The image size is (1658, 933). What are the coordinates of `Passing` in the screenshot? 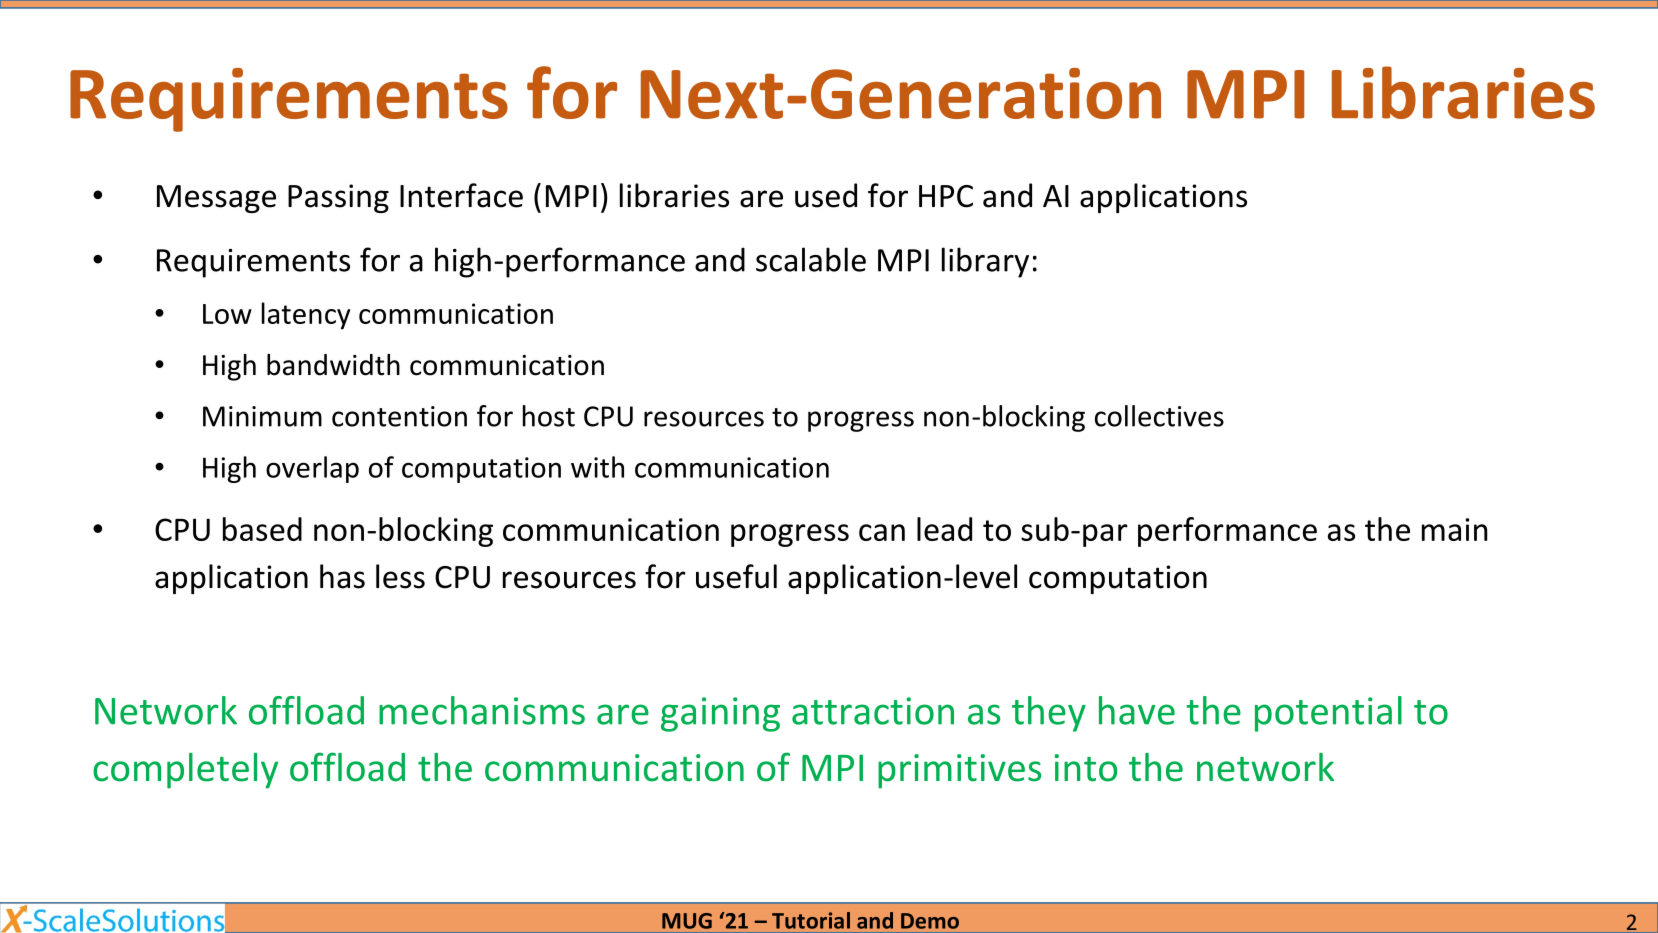 It's located at (338, 198).
